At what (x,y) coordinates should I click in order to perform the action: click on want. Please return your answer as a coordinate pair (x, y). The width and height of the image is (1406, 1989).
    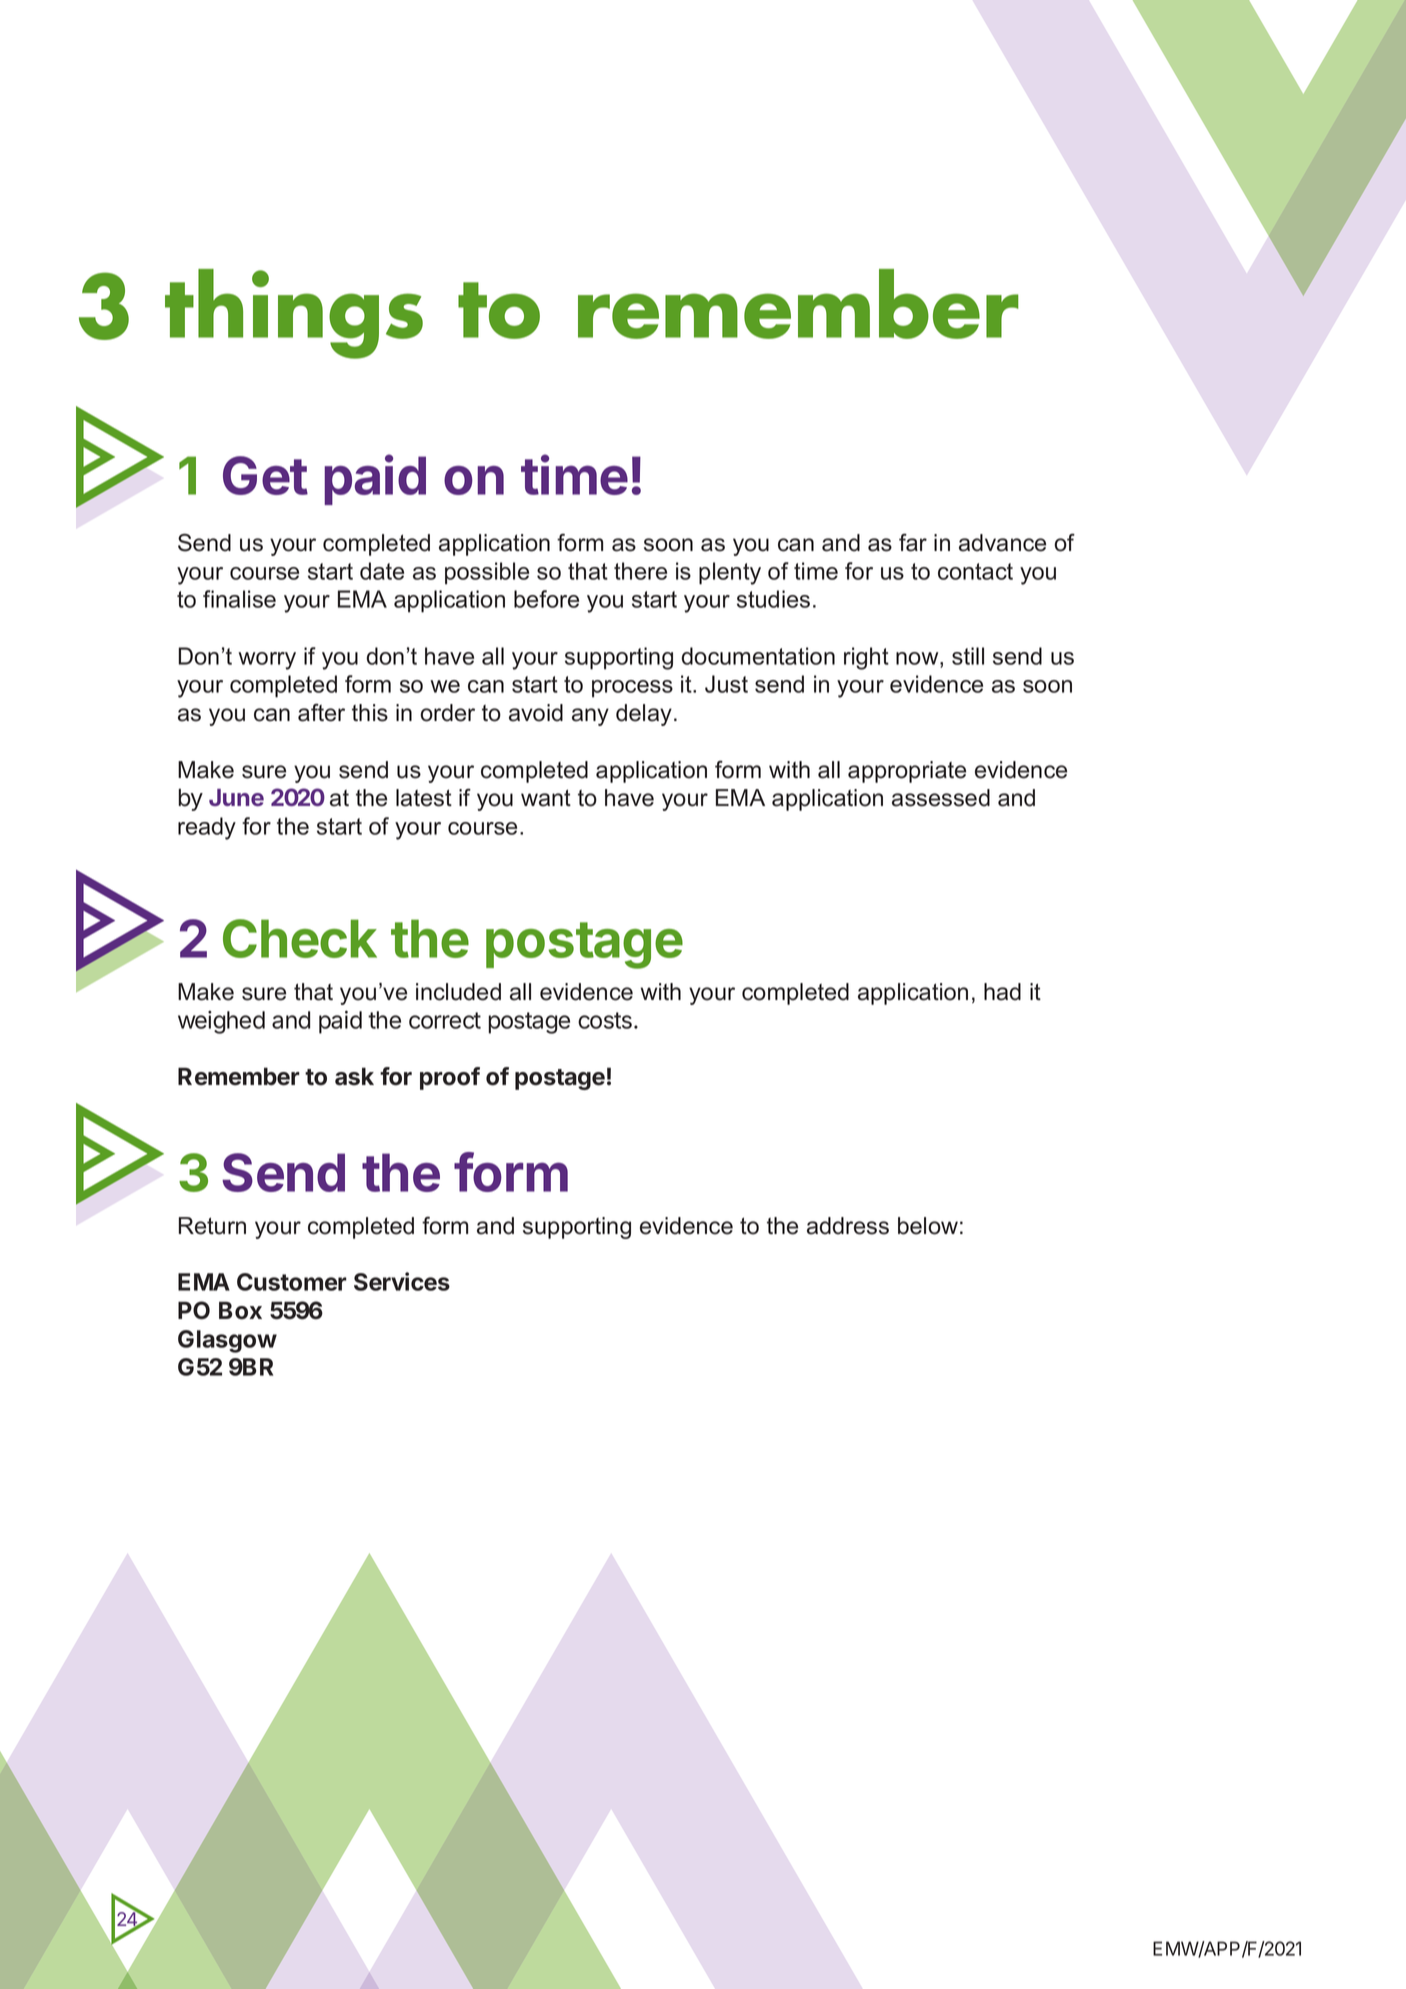
    Looking at the image, I should click on (546, 798).
